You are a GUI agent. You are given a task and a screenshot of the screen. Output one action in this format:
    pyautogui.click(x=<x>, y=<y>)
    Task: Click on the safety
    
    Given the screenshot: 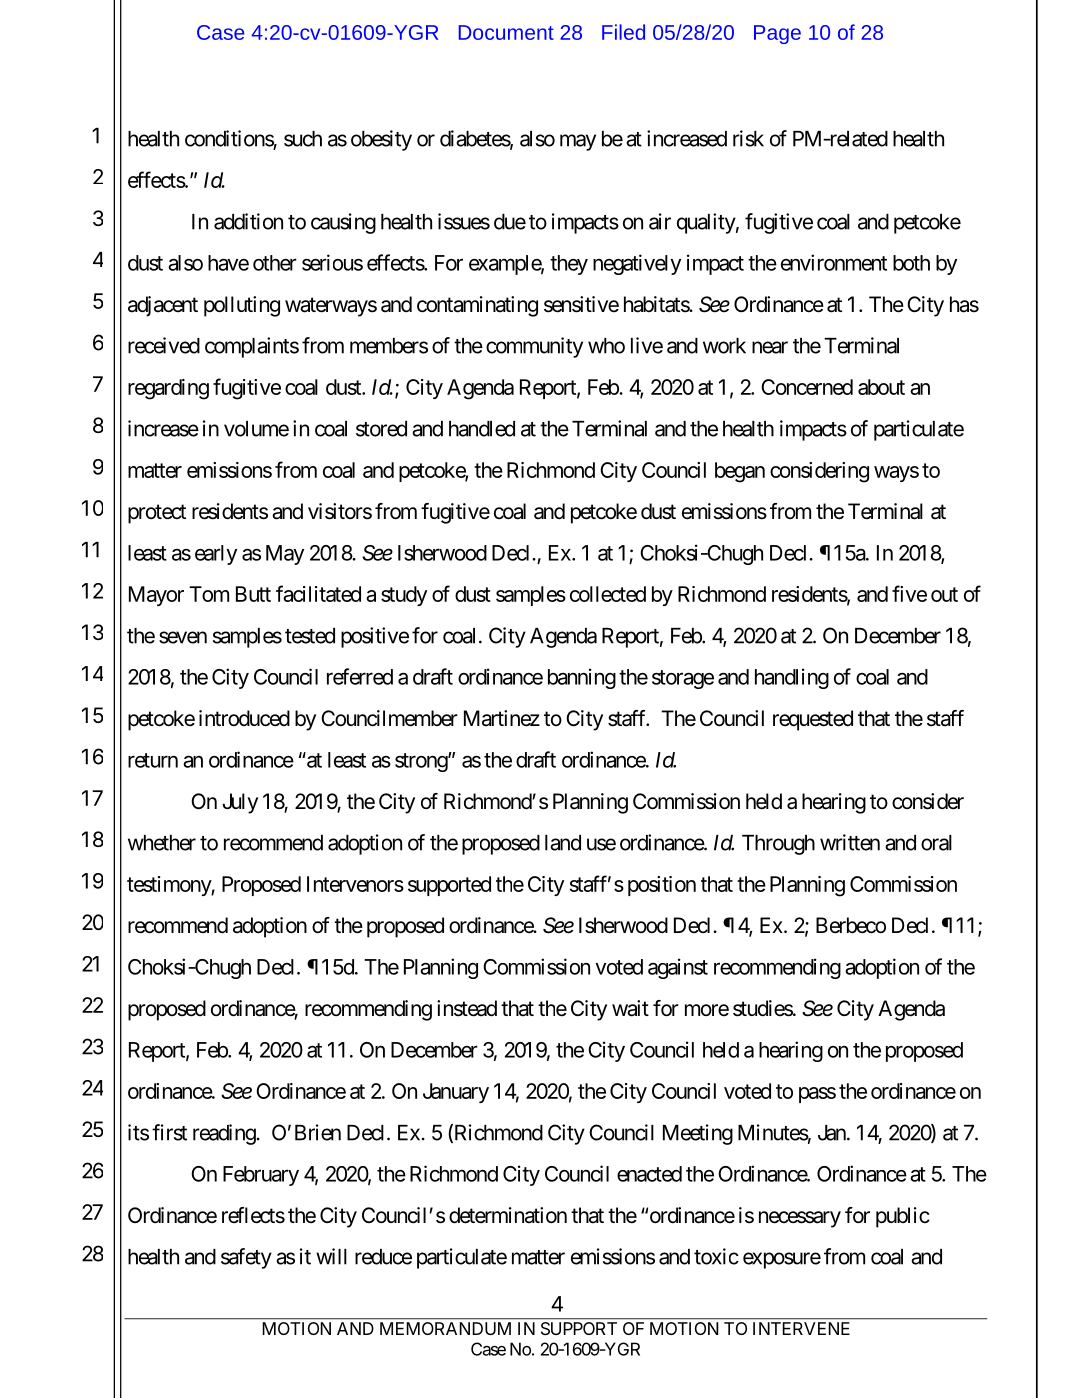 What is the action you would take?
    pyautogui.click(x=246, y=1258)
